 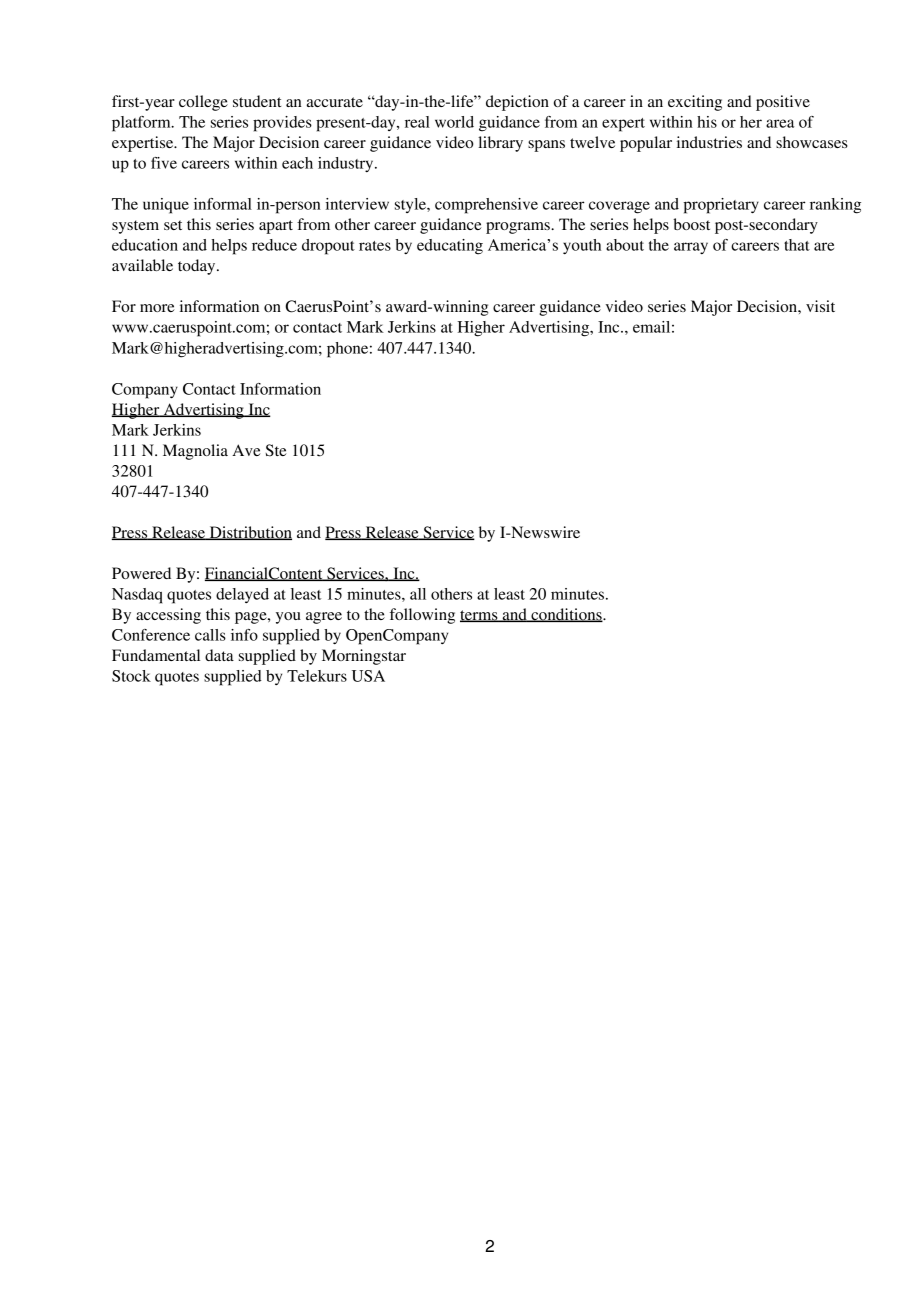 I want to click on terms, so click(x=480, y=616).
